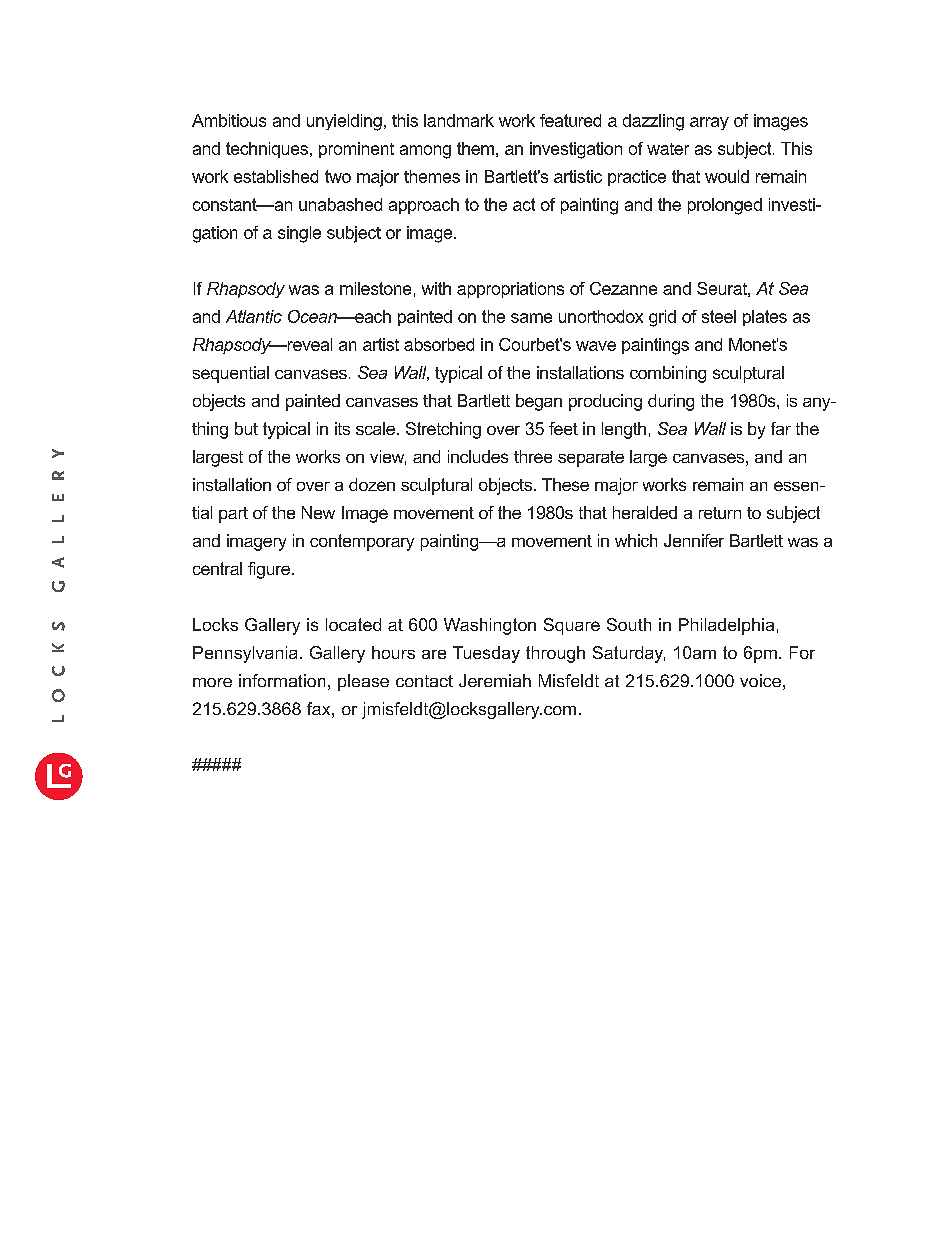  What do you see at coordinates (539, 402) in the page?
I see `began` at bounding box center [539, 402].
